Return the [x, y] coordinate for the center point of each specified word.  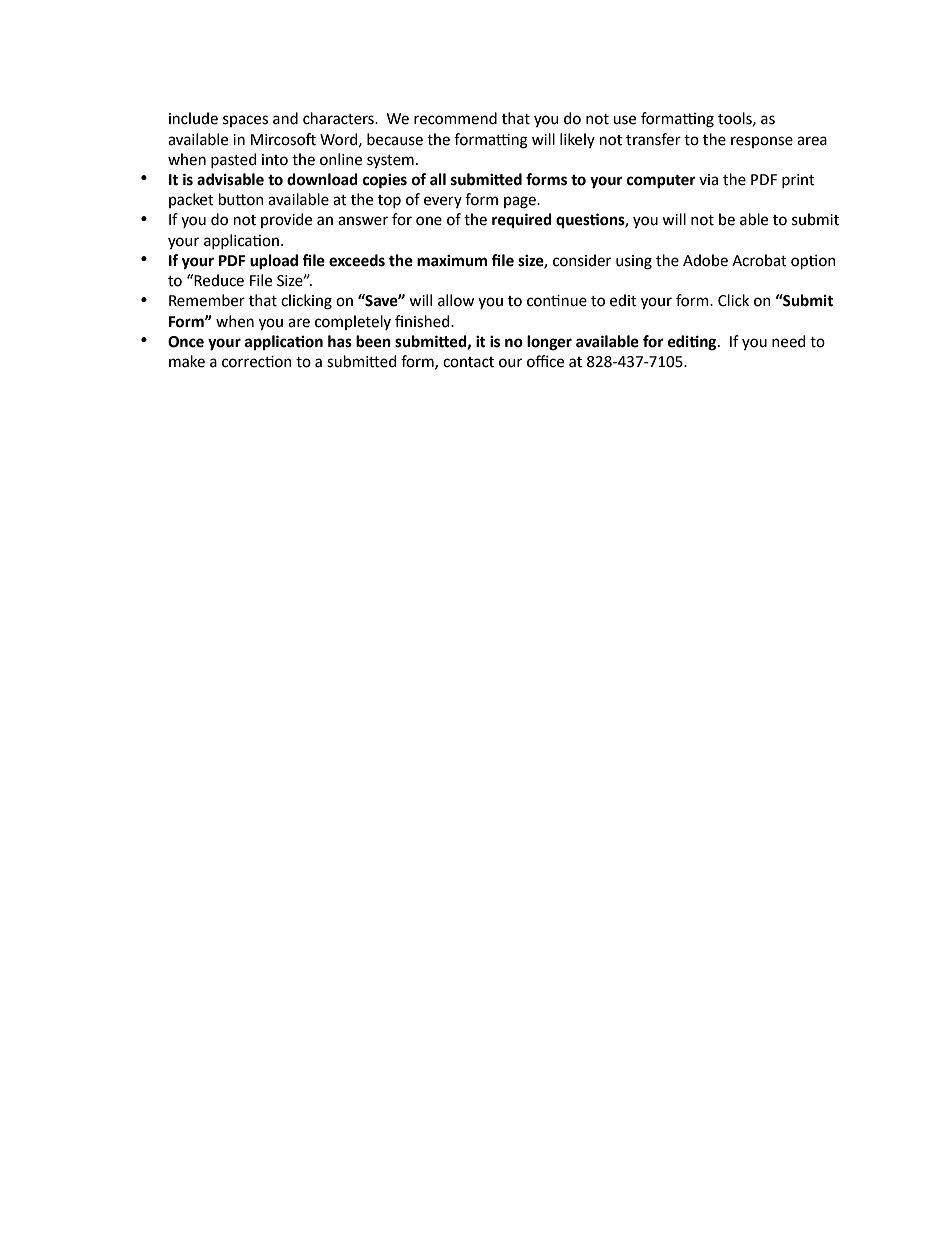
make [187, 361]
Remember [207, 300]
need [788, 341]
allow [456, 300]
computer [661, 182]
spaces [245, 121]
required [522, 220]
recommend [455, 118]
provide [286, 220]
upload [274, 262]
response [762, 142]
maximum [452, 260]
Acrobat [759, 260]
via [708, 180]
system [390, 161]
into [275, 160]
